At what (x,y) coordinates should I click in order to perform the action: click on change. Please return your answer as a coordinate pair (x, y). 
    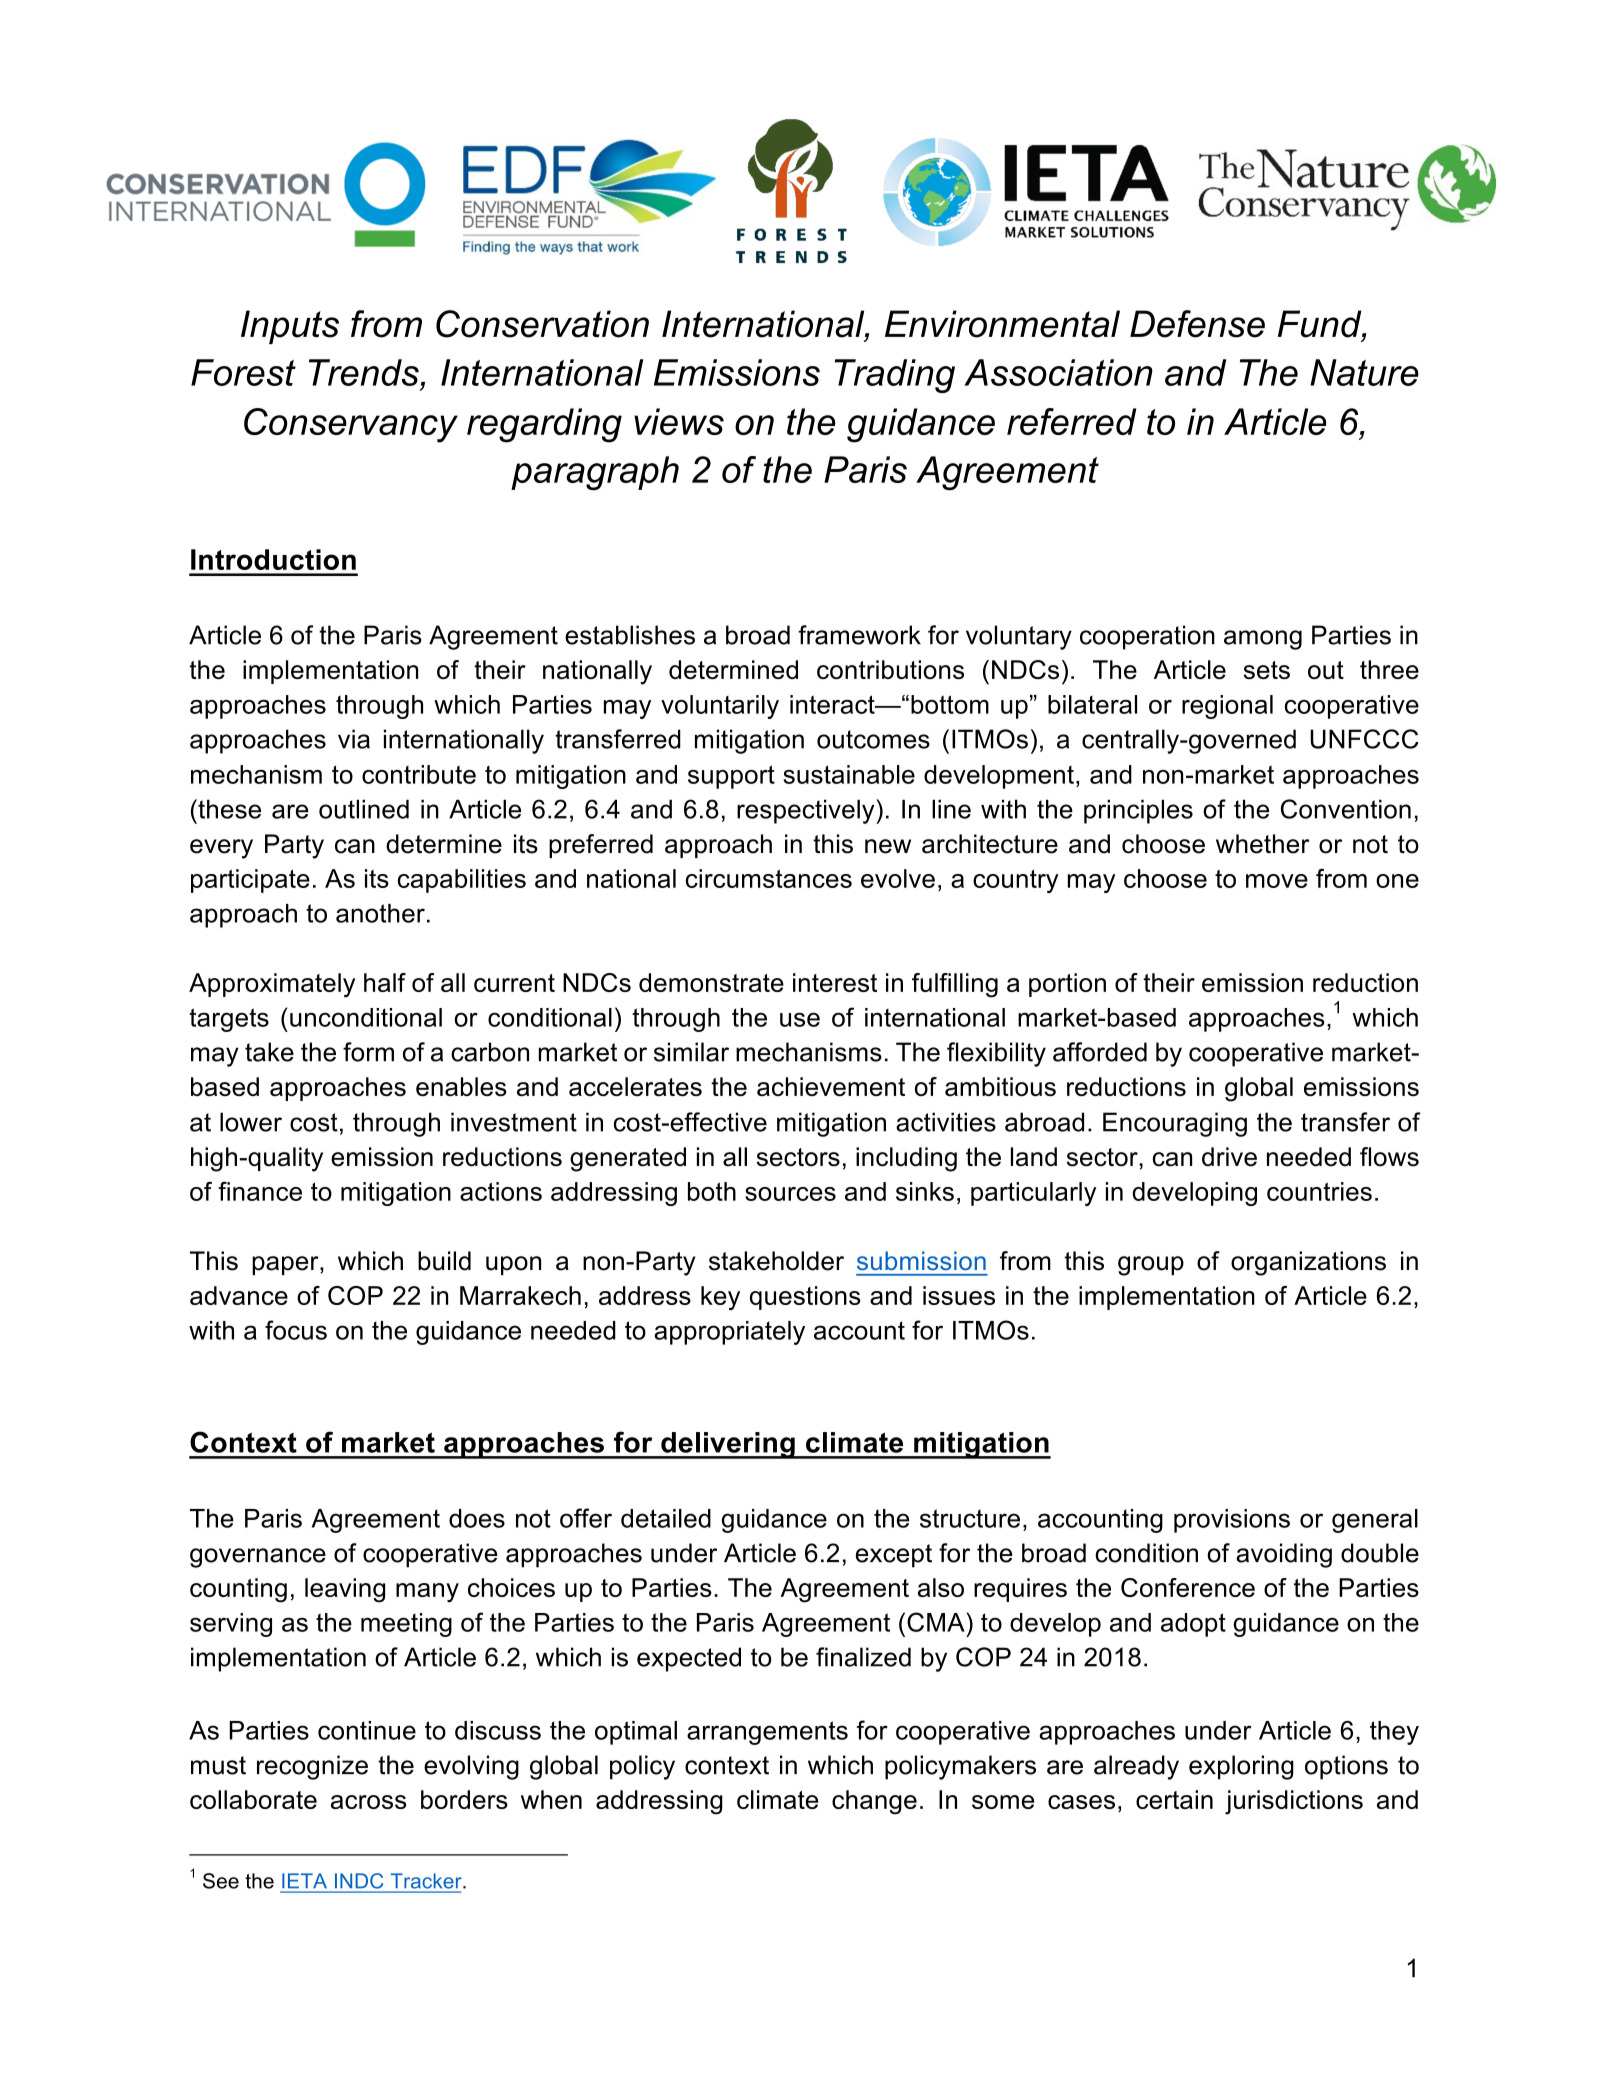
    Looking at the image, I should click on (874, 1802).
